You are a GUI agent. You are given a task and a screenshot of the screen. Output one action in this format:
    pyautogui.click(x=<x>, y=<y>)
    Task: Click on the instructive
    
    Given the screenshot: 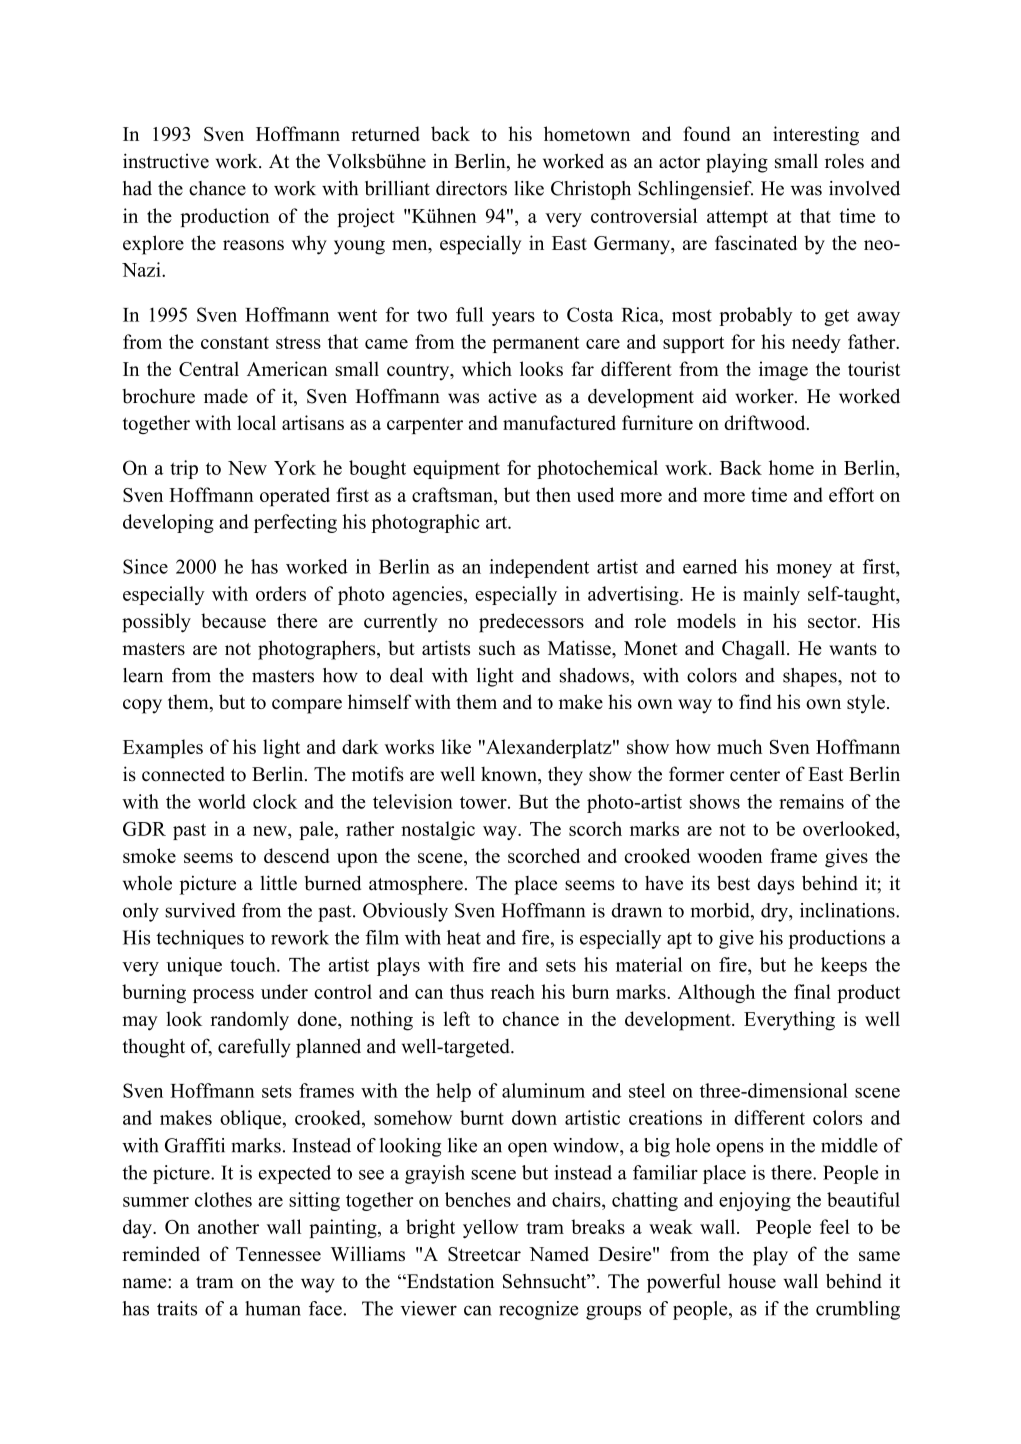 What is the action you would take?
    pyautogui.click(x=166, y=161)
